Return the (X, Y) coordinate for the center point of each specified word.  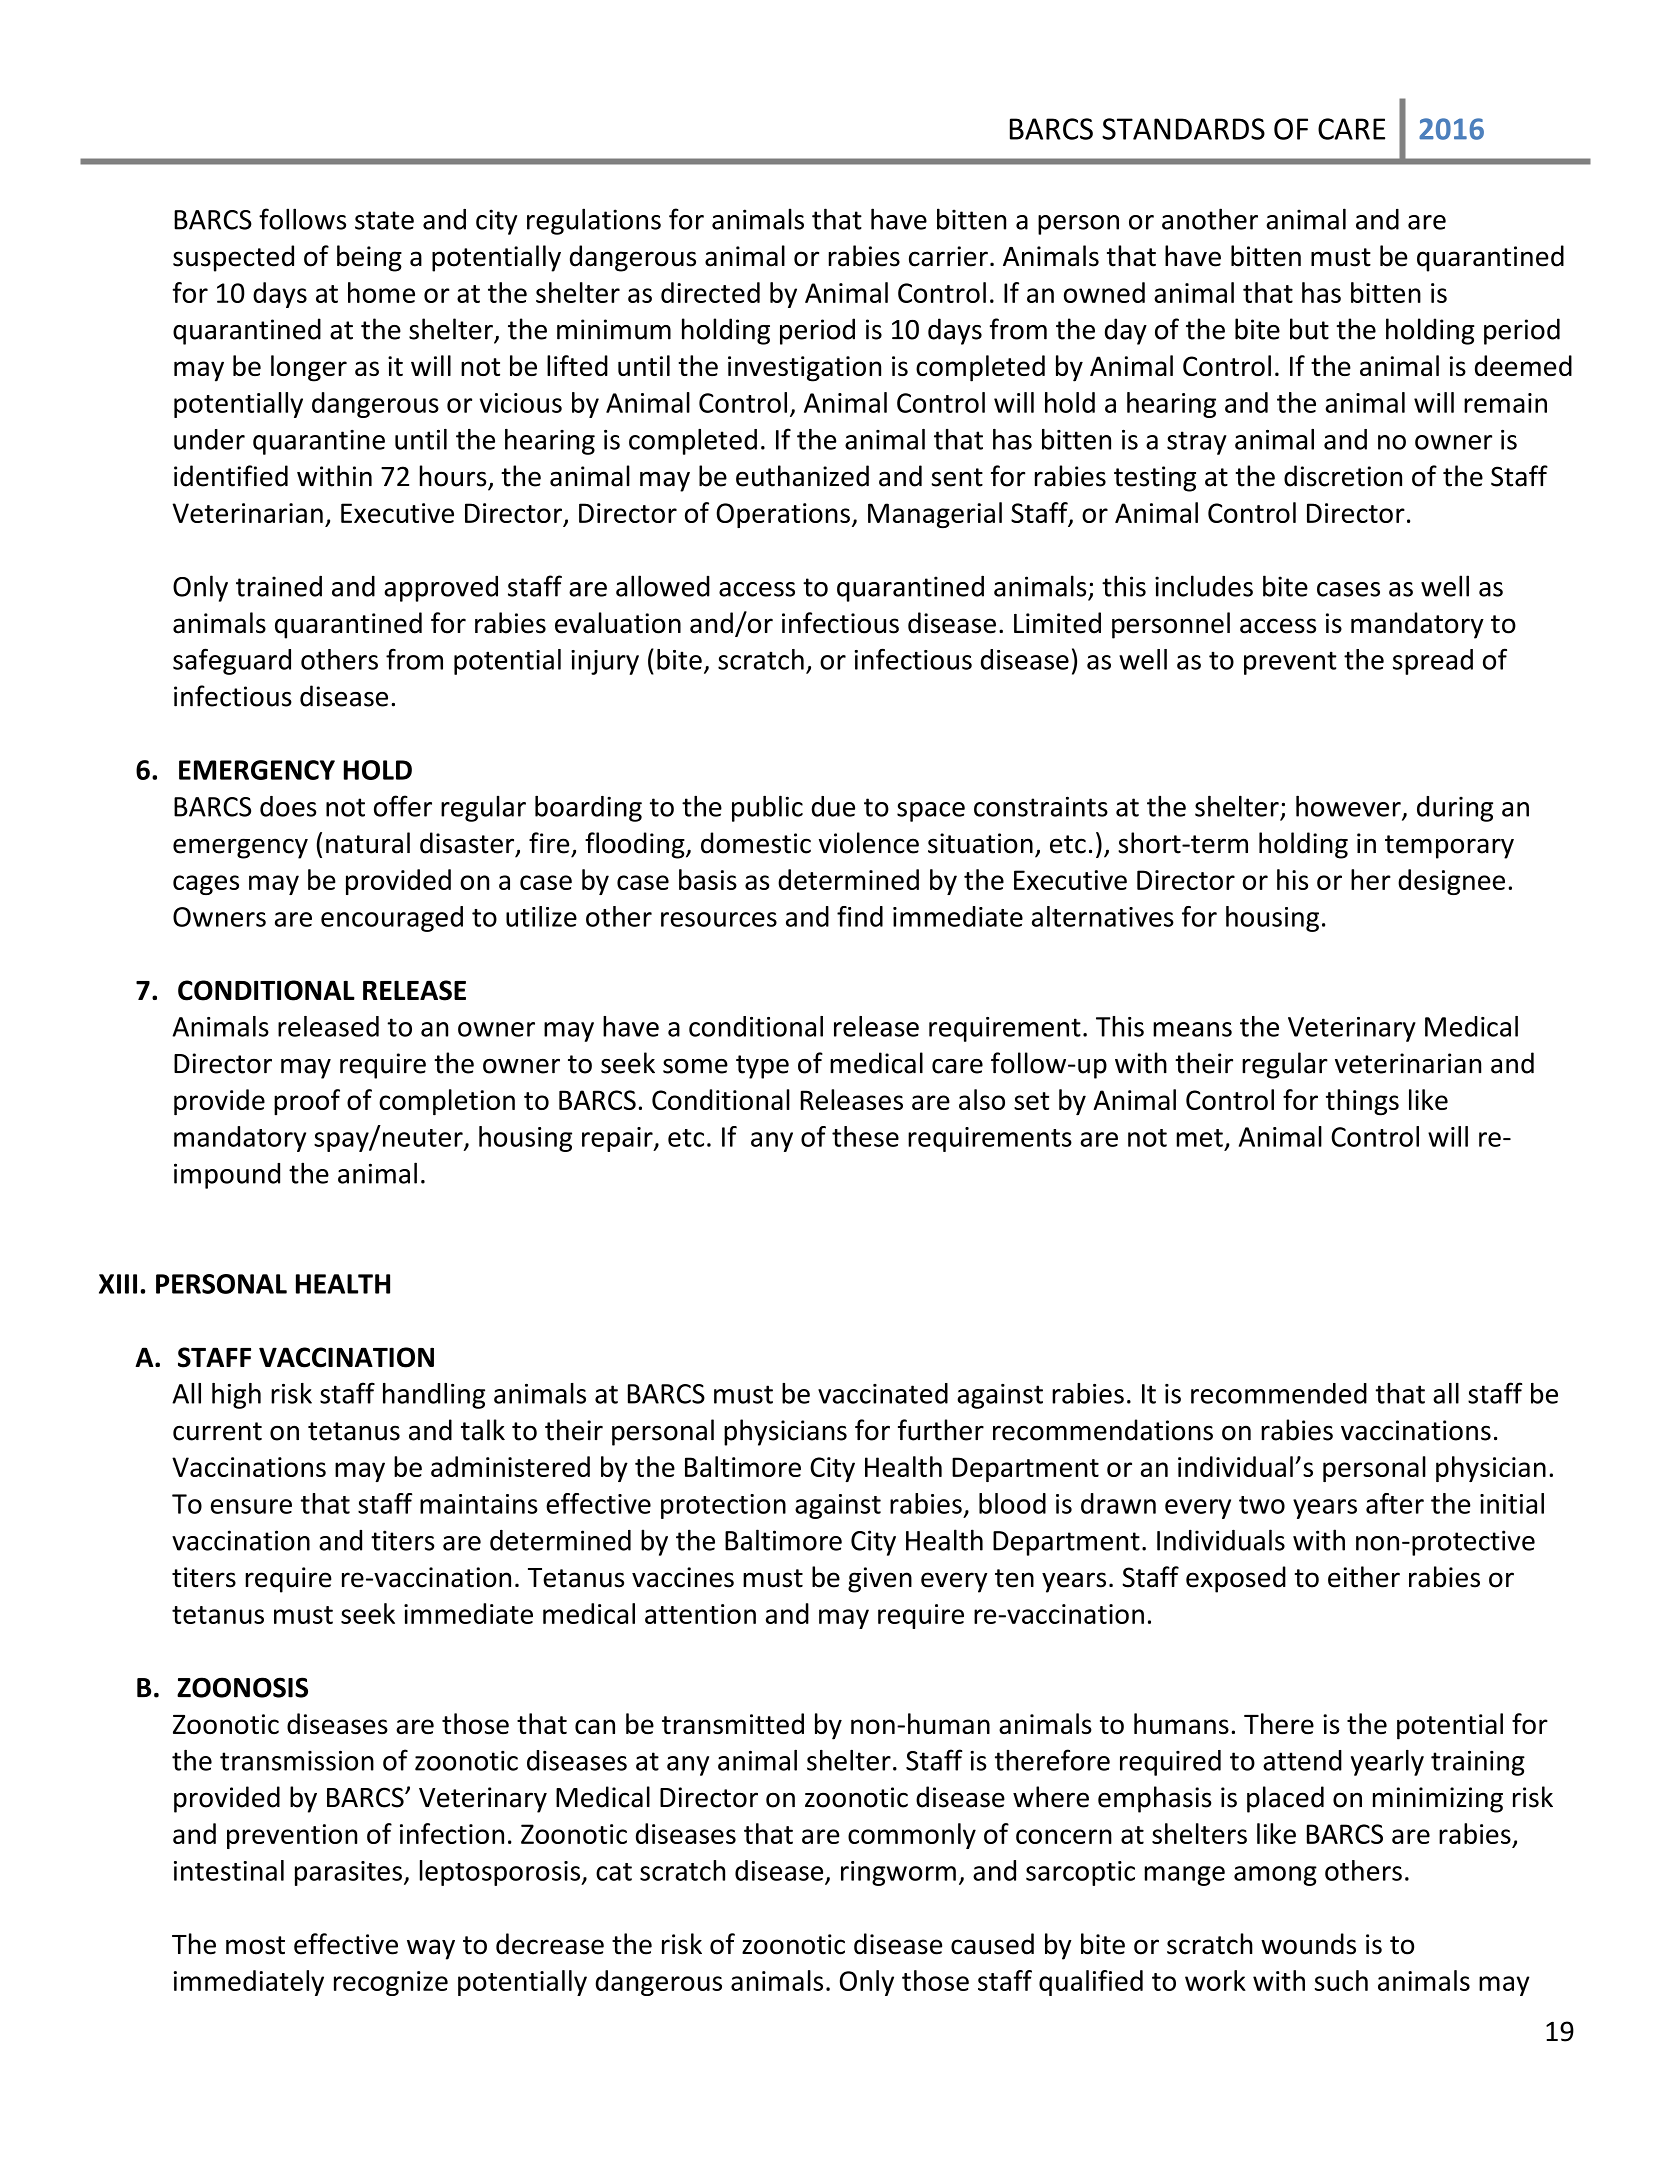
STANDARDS (1183, 129)
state (384, 220)
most (255, 1945)
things (1362, 1102)
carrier (948, 256)
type (762, 1067)
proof (307, 1102)
